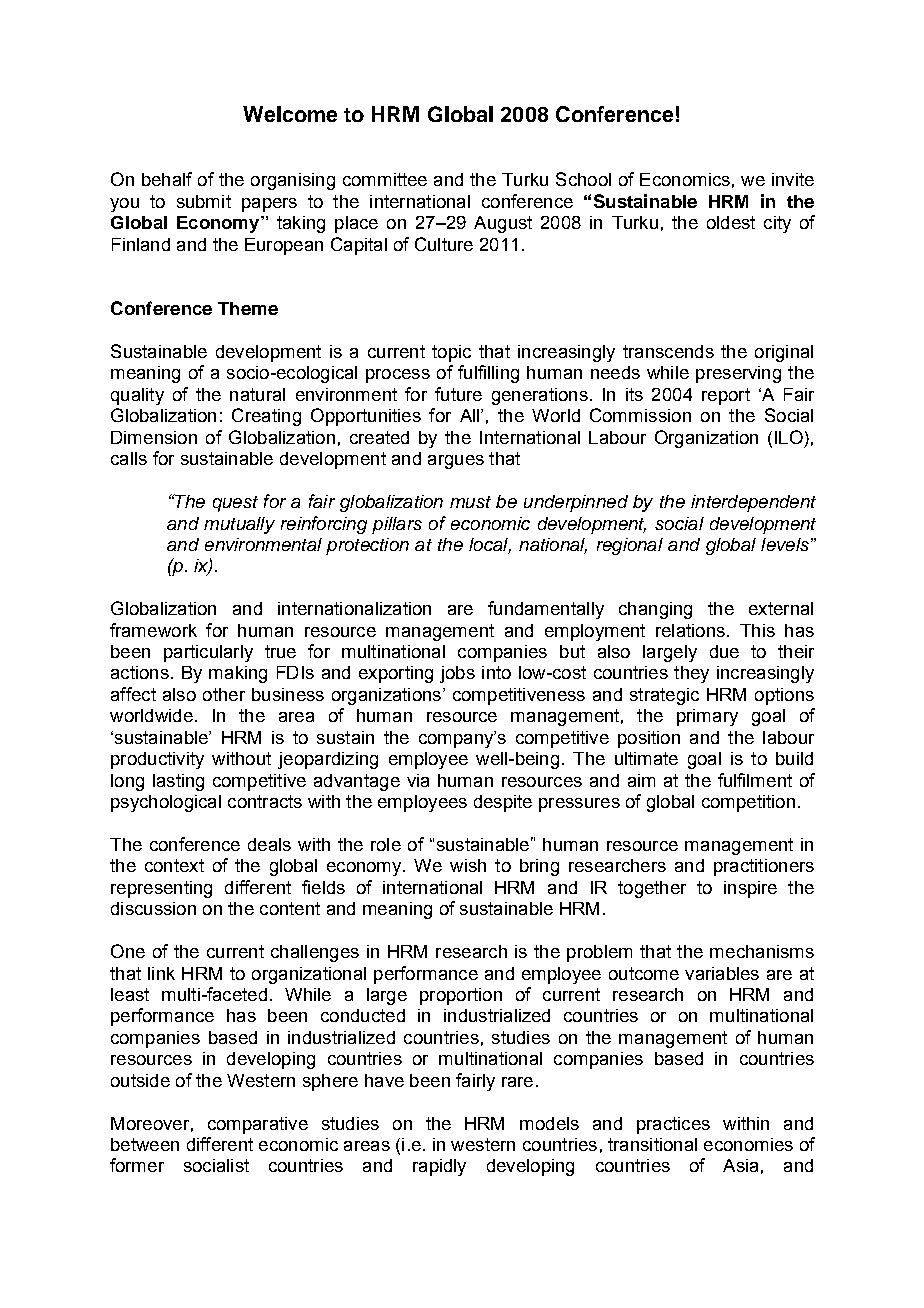  Describe the element at coordinates (257, 394) in the document. I see `natural` at that location.
